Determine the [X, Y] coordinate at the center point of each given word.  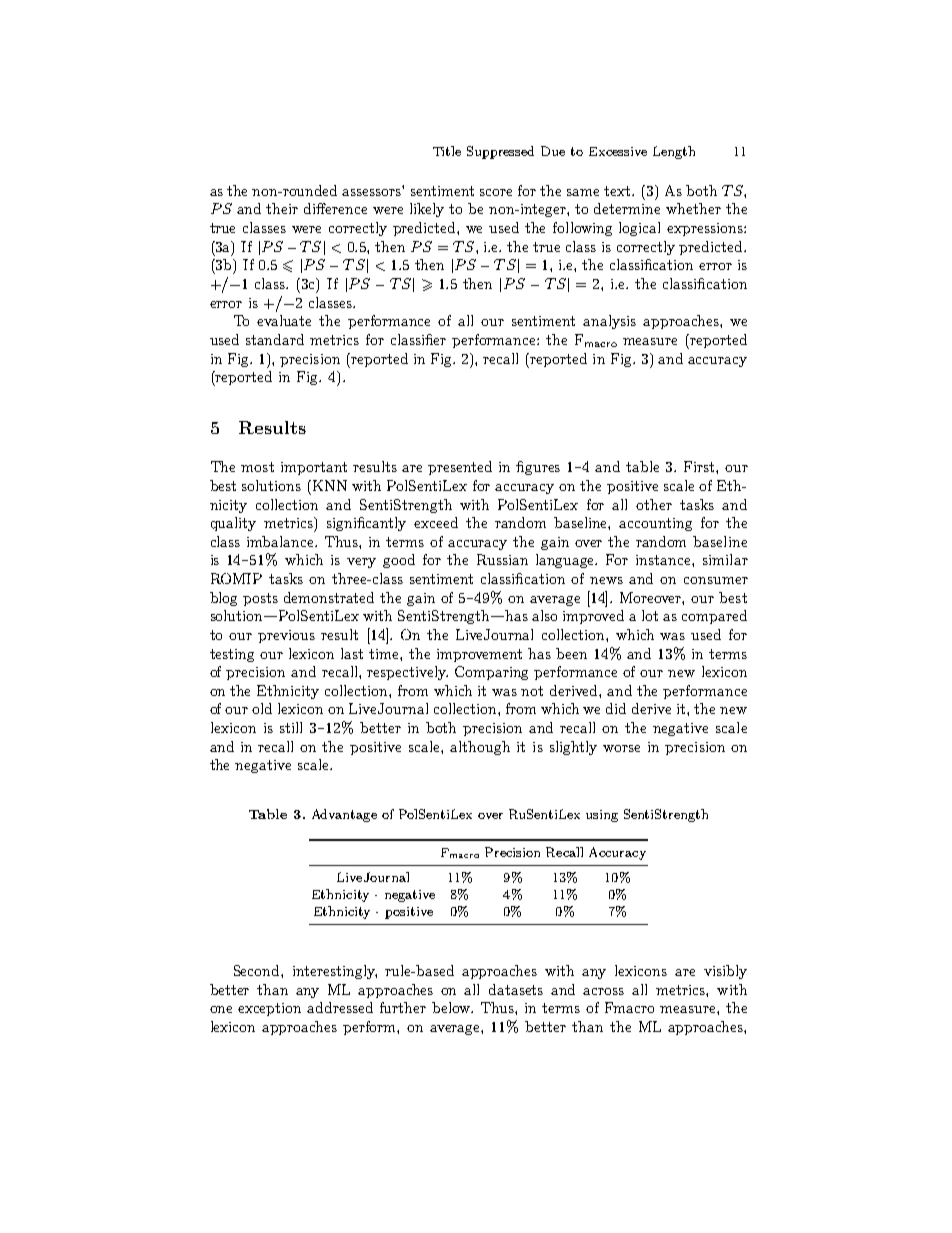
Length [674, 152]
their [282, 208]
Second [258, 970]
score [496, 192]
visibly [725, 972]
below [452, 1007]
